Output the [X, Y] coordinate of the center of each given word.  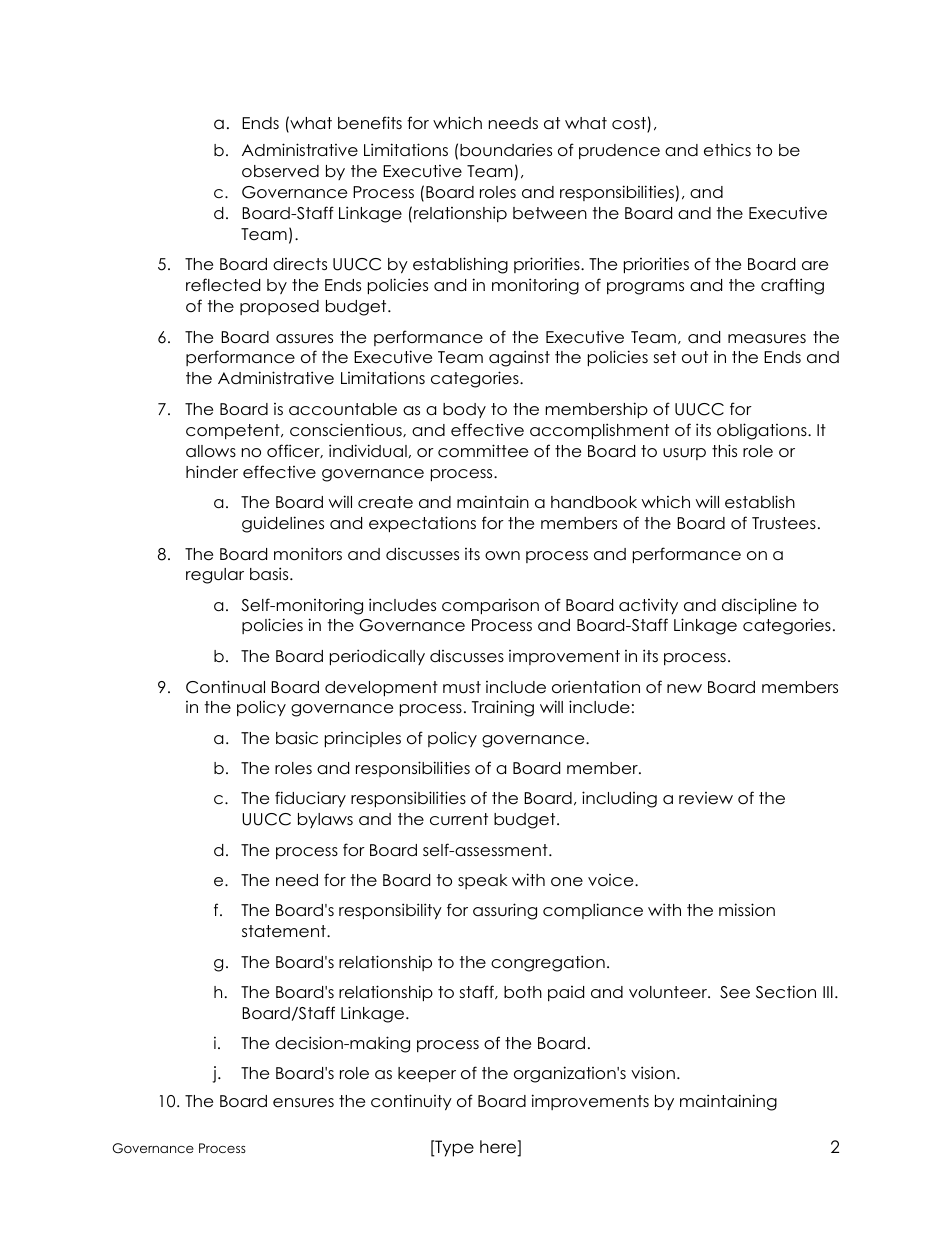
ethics [727, 150]
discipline [759, 606]
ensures [303, 1102]
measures [767, 338]
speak [483, 881]
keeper [427, 1074]
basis [270, 573]
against [519, 358]
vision [653, 1073]
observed [280, 171]
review [706, 798]
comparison [490, 606]
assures [304, 338]
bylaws [325, 820]
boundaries [506, 150]
